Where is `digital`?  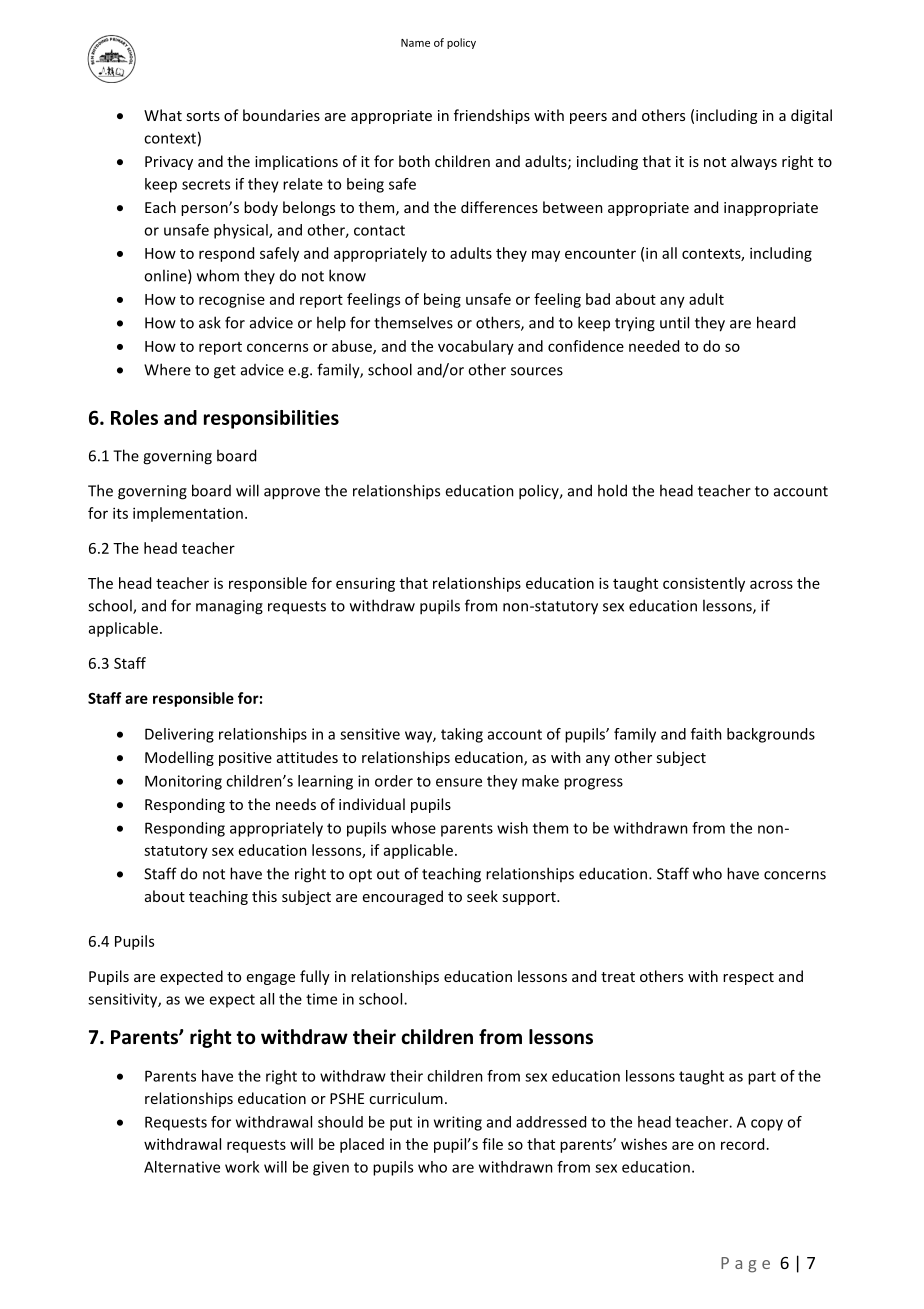 digital is located at coordinates (811, 116).
